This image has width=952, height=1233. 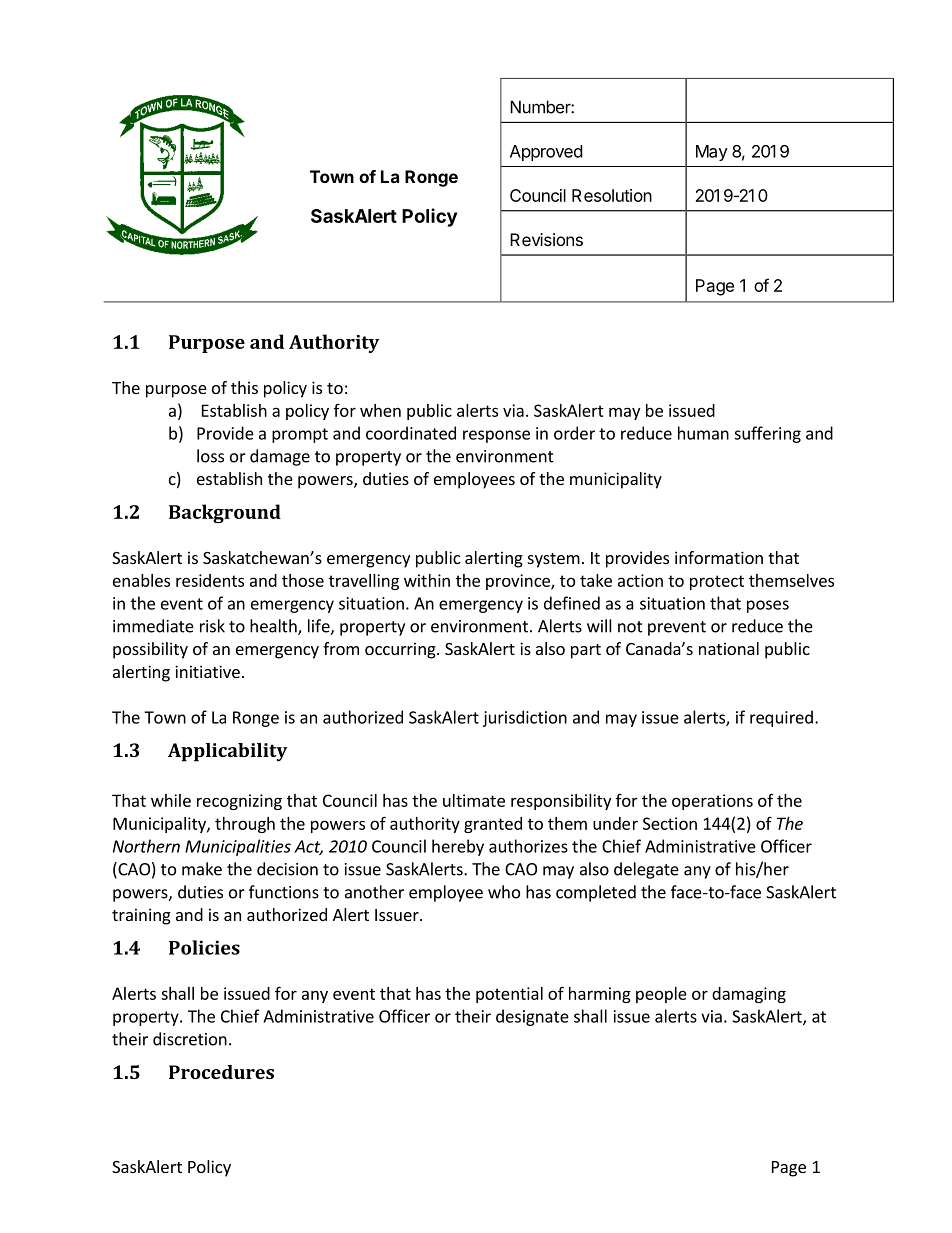 I want to click on this, so click(x=244, y=387).
